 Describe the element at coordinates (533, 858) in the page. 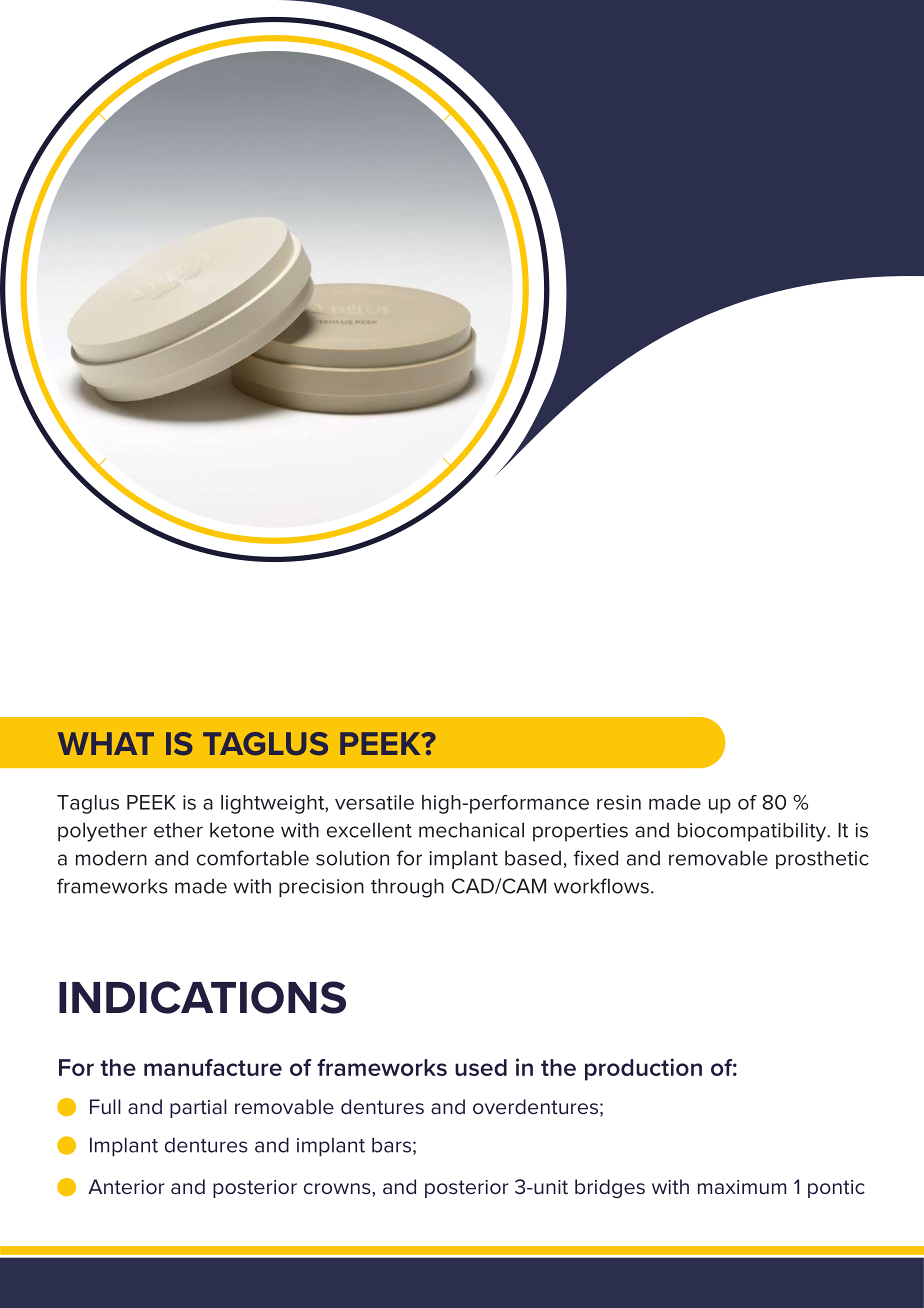

I see `based` at that location.
